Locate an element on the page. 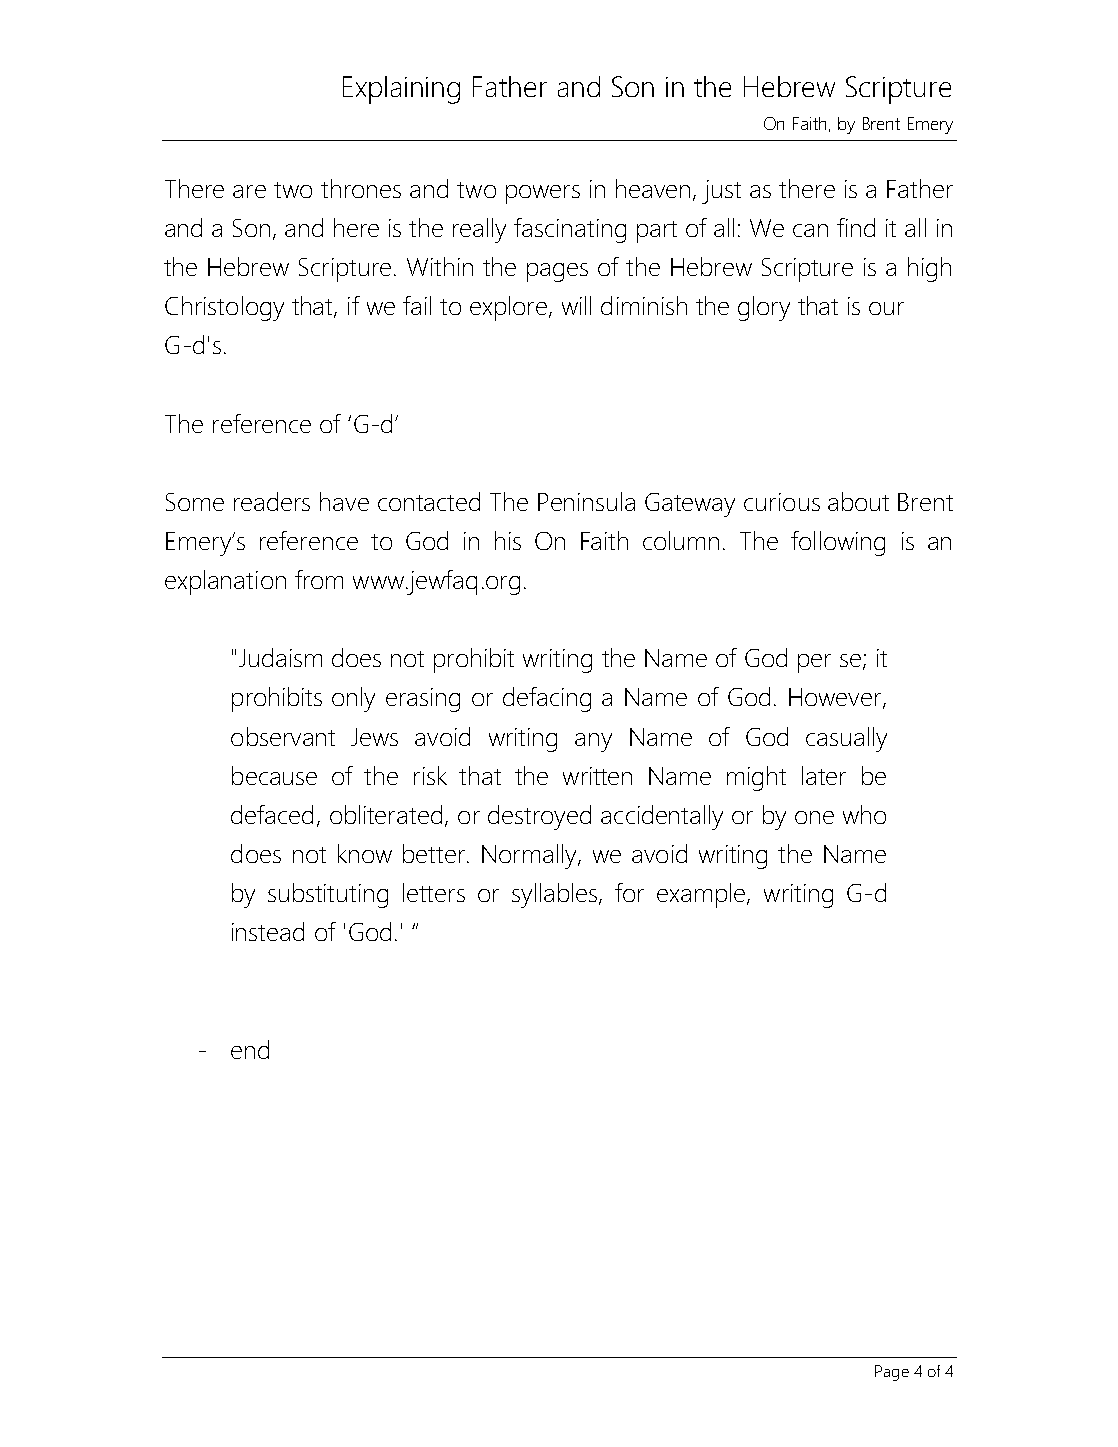 Image resolution: width=1118 pixels, height=1447 pixels. following is located at coordinates (838, 543).
